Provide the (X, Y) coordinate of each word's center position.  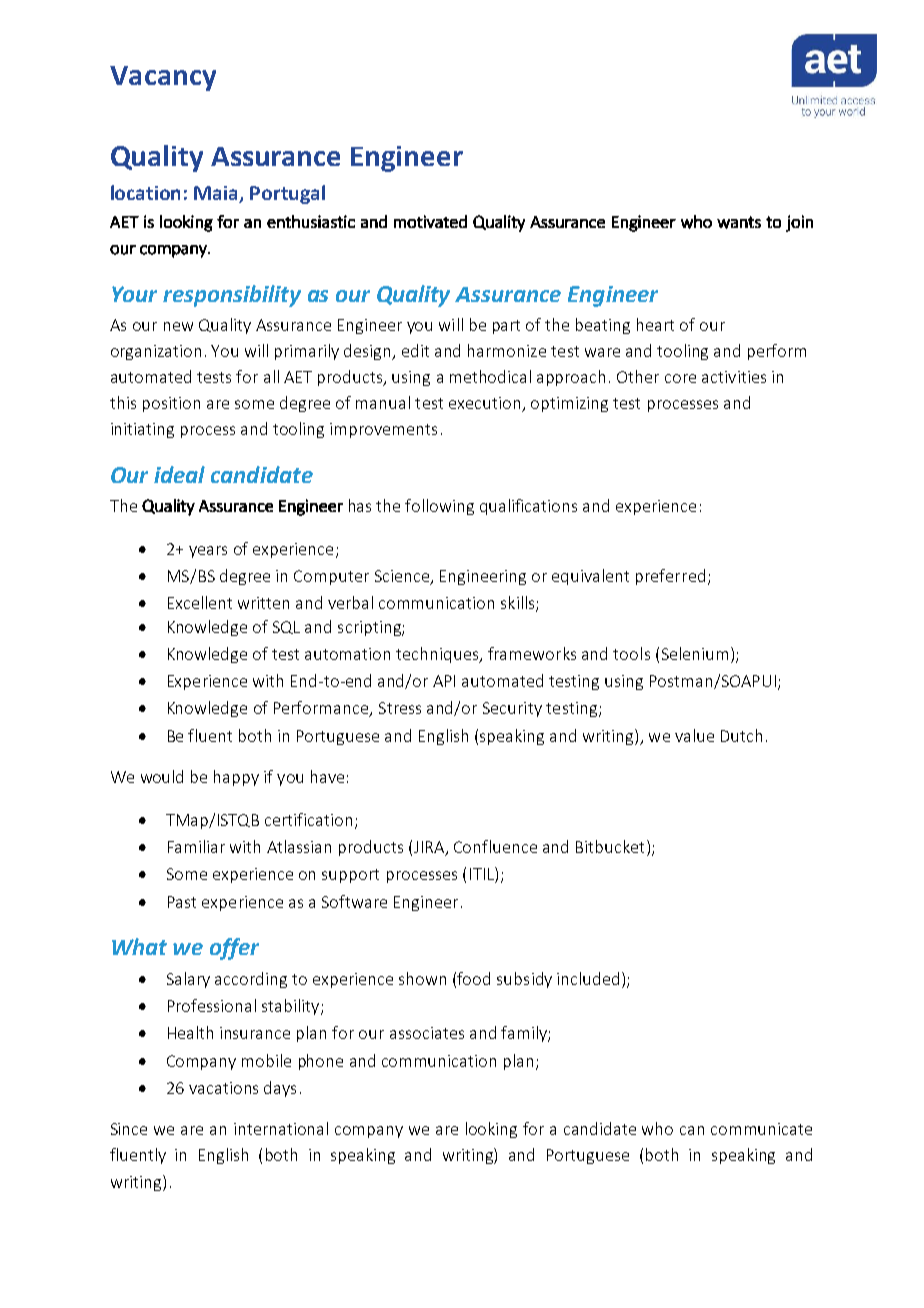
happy (236, 778)
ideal (179, 474)
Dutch (741, 735)
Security (512, 709)
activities (734, 377)
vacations (223, 1088)
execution (486, 404)
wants (739, 222)
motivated (430, 221)
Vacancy (163, 78)
